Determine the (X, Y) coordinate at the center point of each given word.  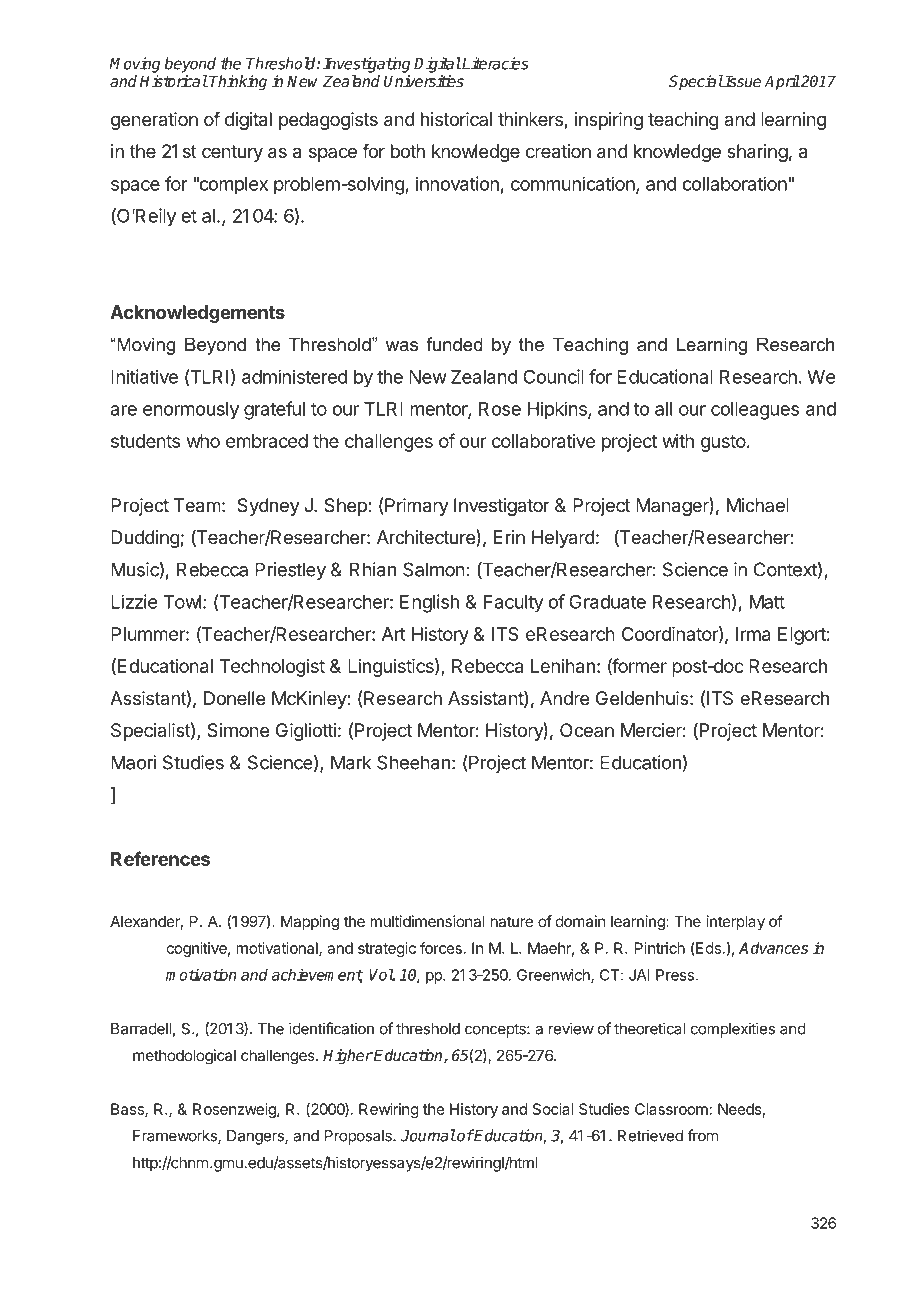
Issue (742, 81)
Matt (767, 602)
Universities (424, 81)
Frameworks (176, 1137)
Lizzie (134, 601)
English (429, 603)
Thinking (238, 83)
